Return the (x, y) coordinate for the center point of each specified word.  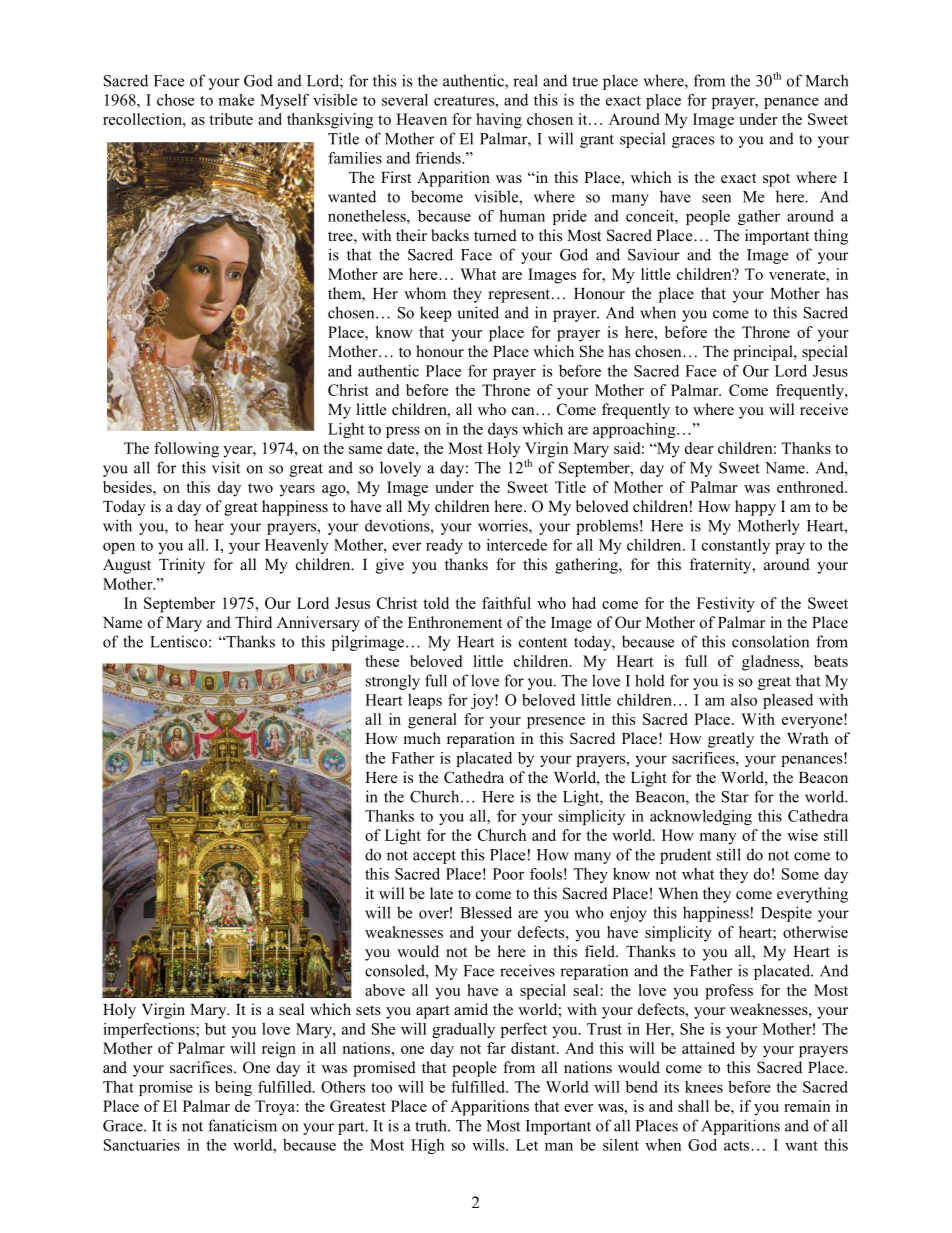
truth (432, 1125)
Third (253, 622)
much (422, 738)
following (186, 450)
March (827, 80)
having (499, 121)
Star (735, 797)
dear (699, 448)
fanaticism (243, 1125)
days (503, 430)
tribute (231, 119)
